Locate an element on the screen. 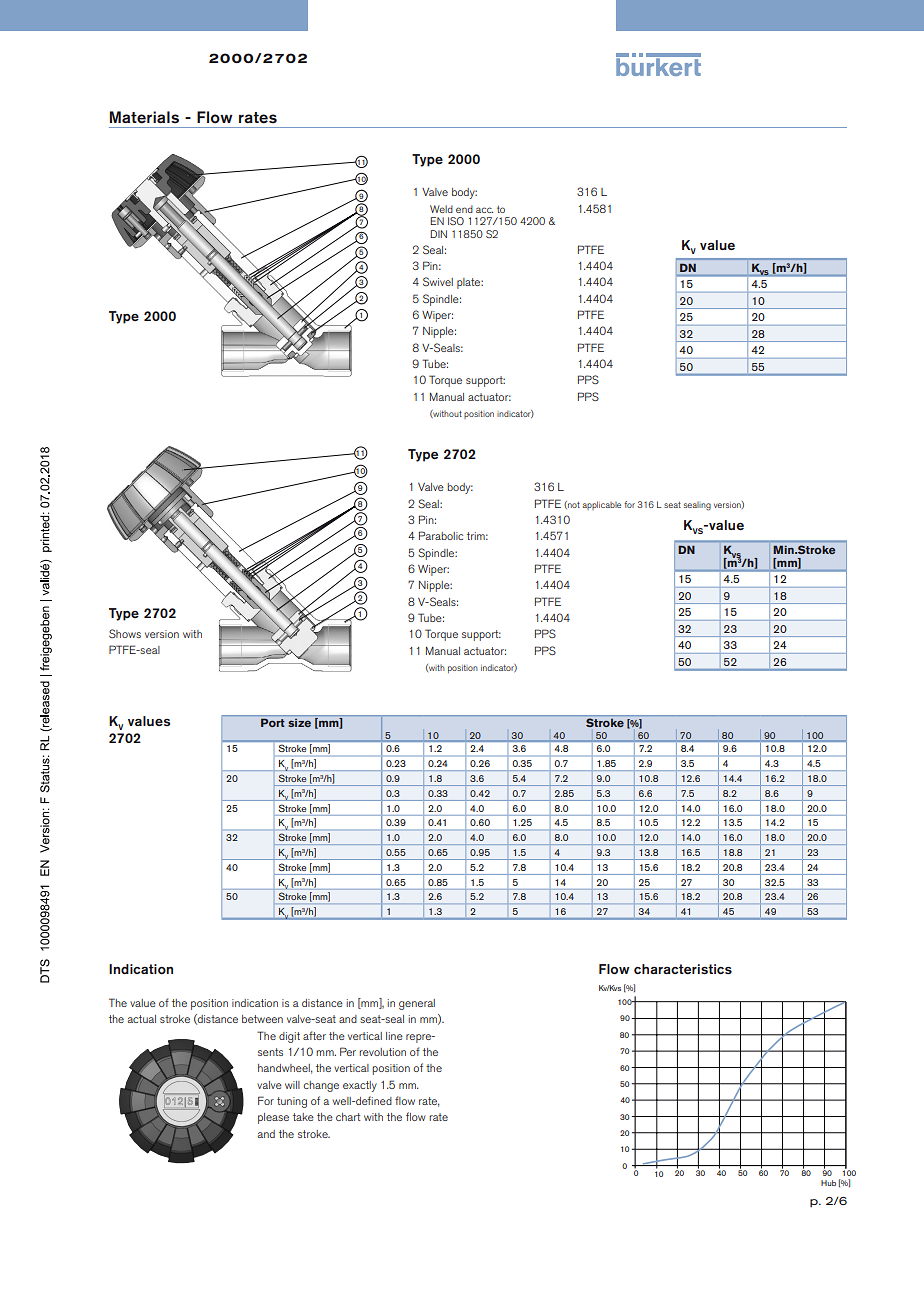 The image size is (924, 1308). end is located at coordinates (464, 209).
